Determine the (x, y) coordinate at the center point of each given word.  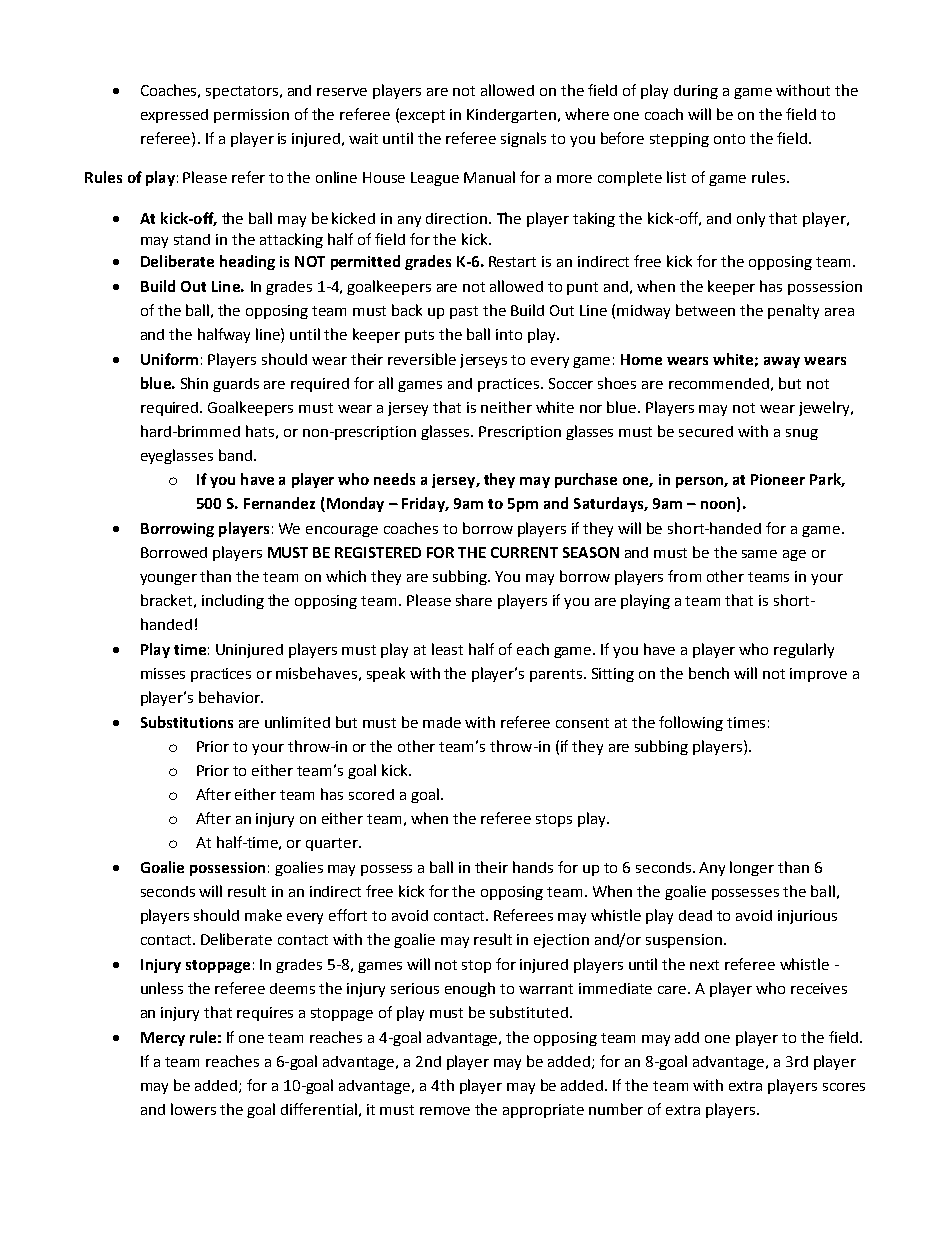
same (759, 554)
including (233, 601)
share (474, 600)
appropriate (543, 1111)
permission (251, 116)
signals (523, 139)
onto (729, 139)
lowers (193, 1109)
